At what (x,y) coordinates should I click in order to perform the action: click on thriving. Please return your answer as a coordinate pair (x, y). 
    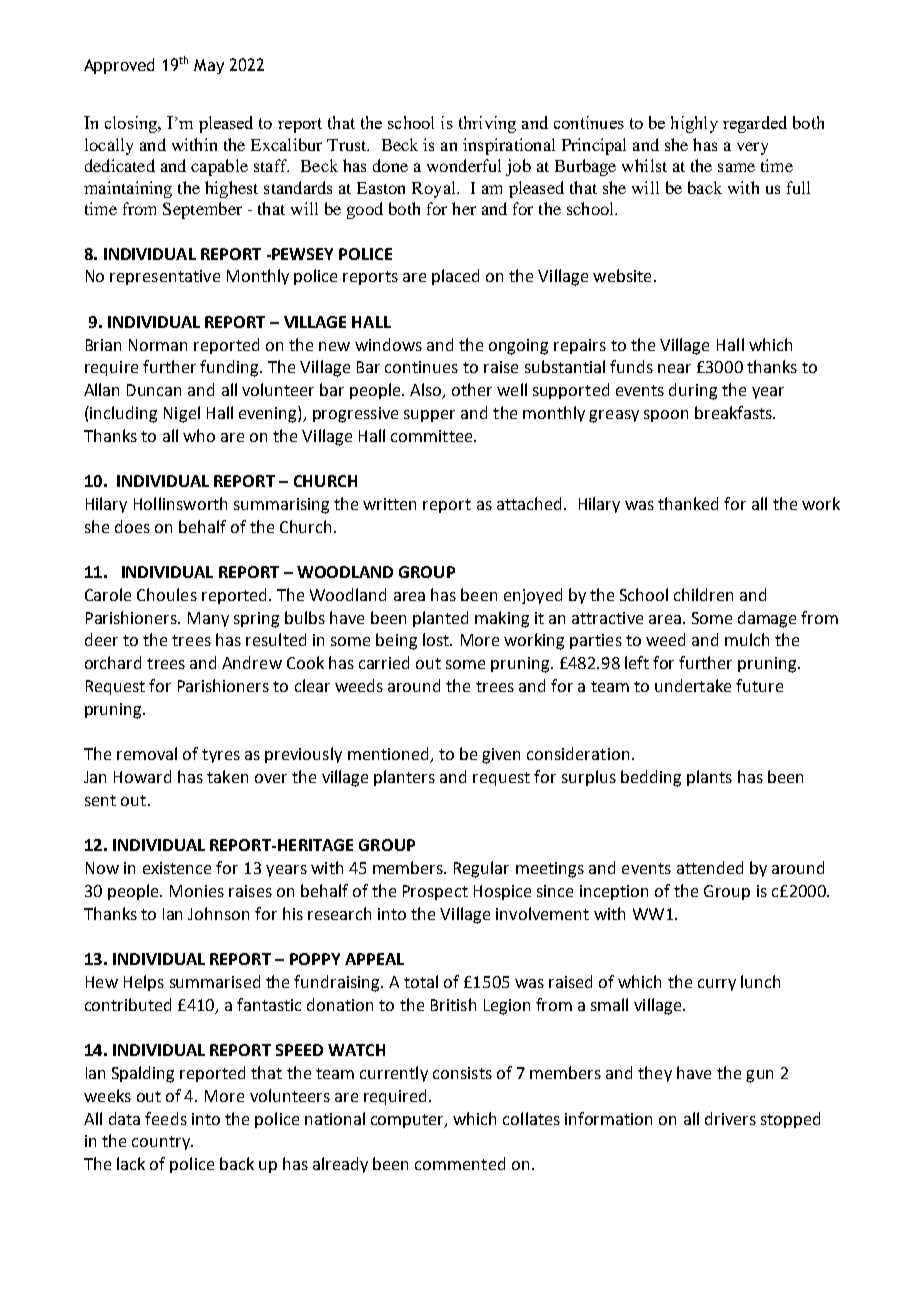
    Looking at the image, I should click on (487, 124).
